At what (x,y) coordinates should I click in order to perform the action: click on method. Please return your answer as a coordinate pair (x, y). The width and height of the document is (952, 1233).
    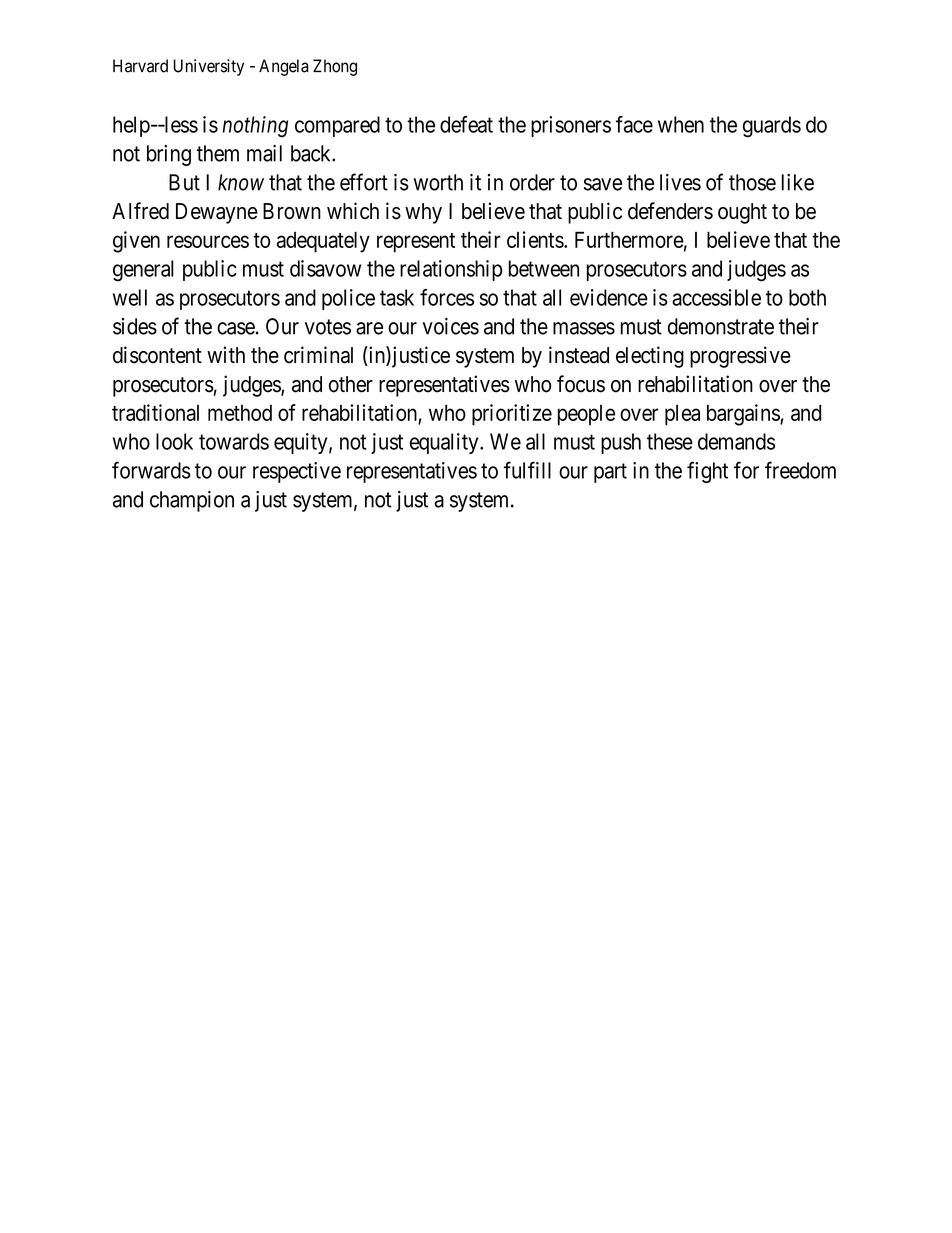
    Looking at the image, I should click on (240, 413).
